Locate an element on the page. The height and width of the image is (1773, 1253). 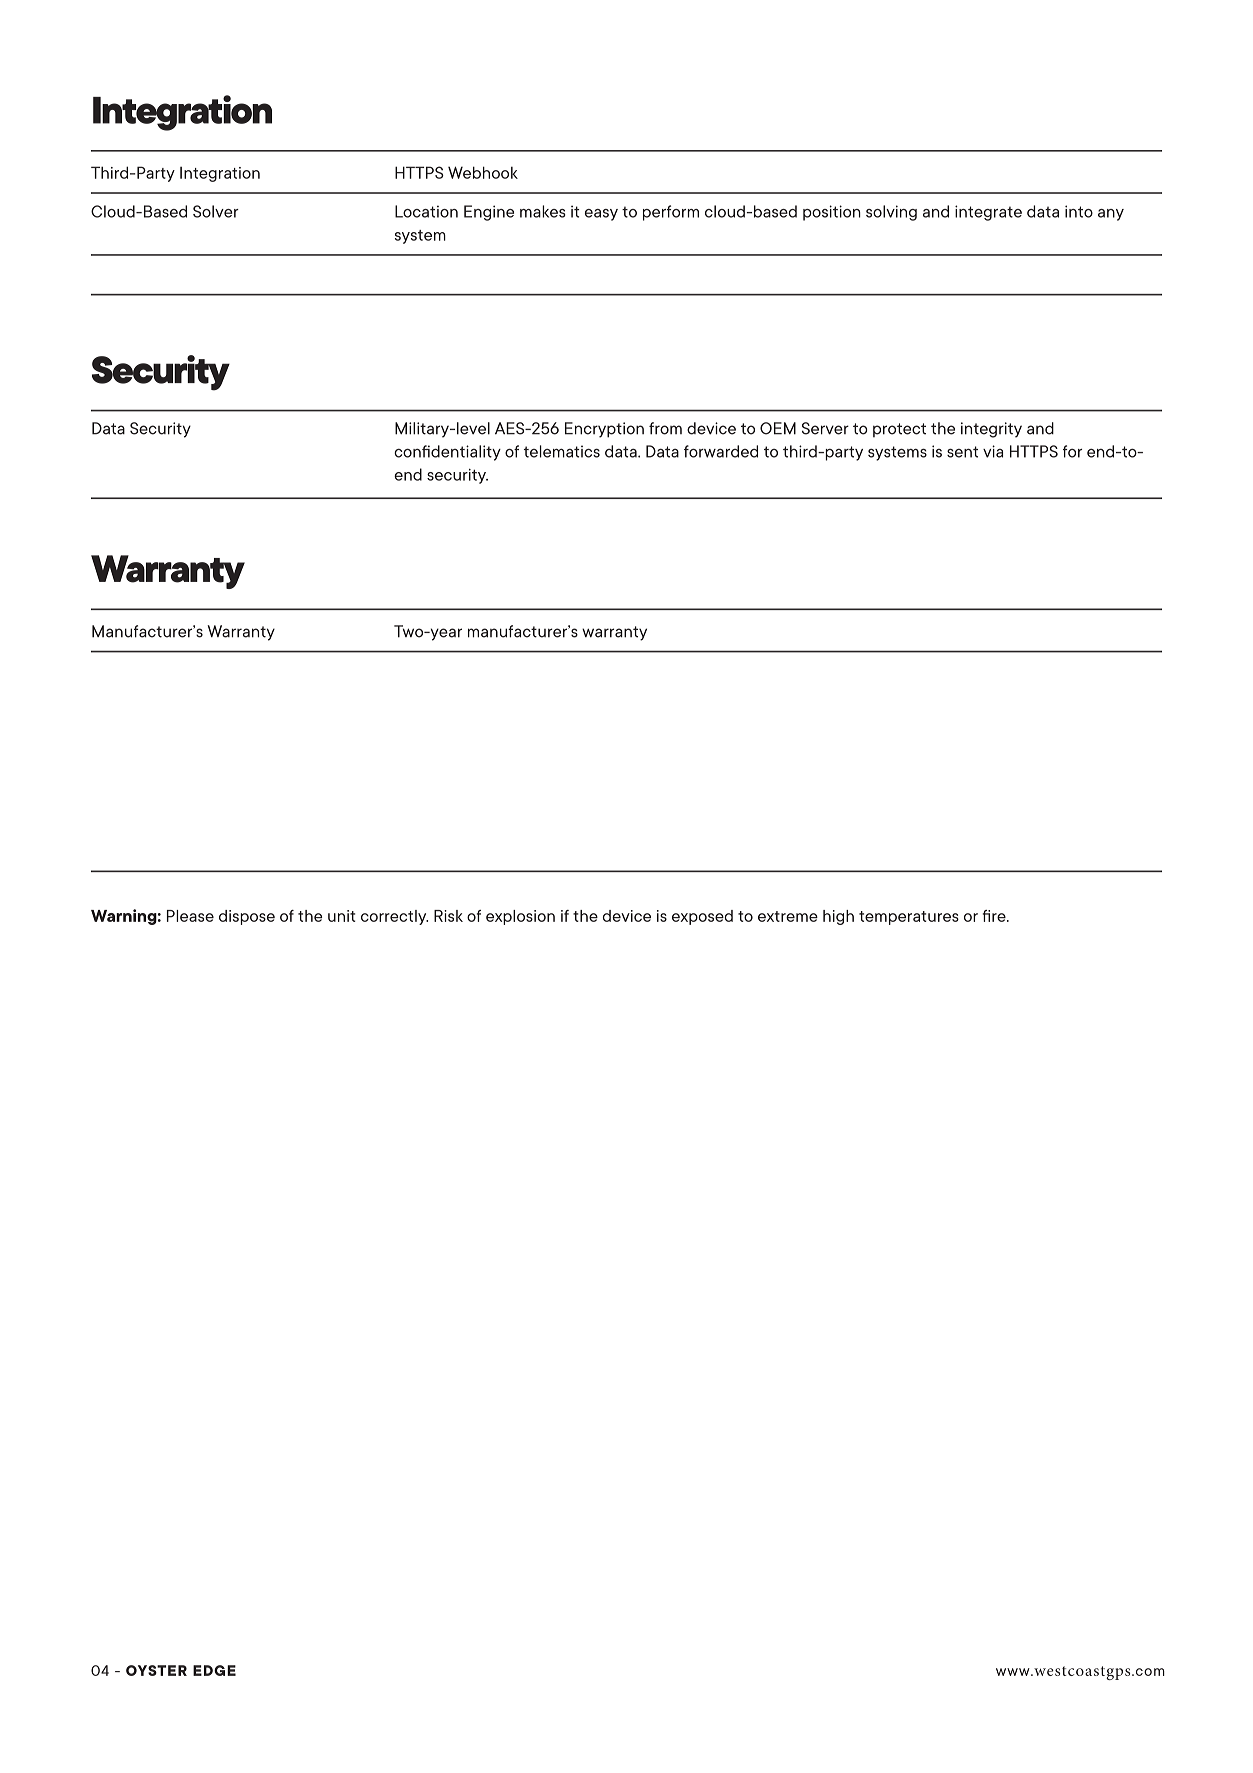
explosion is located at coordinates (520, 917).
